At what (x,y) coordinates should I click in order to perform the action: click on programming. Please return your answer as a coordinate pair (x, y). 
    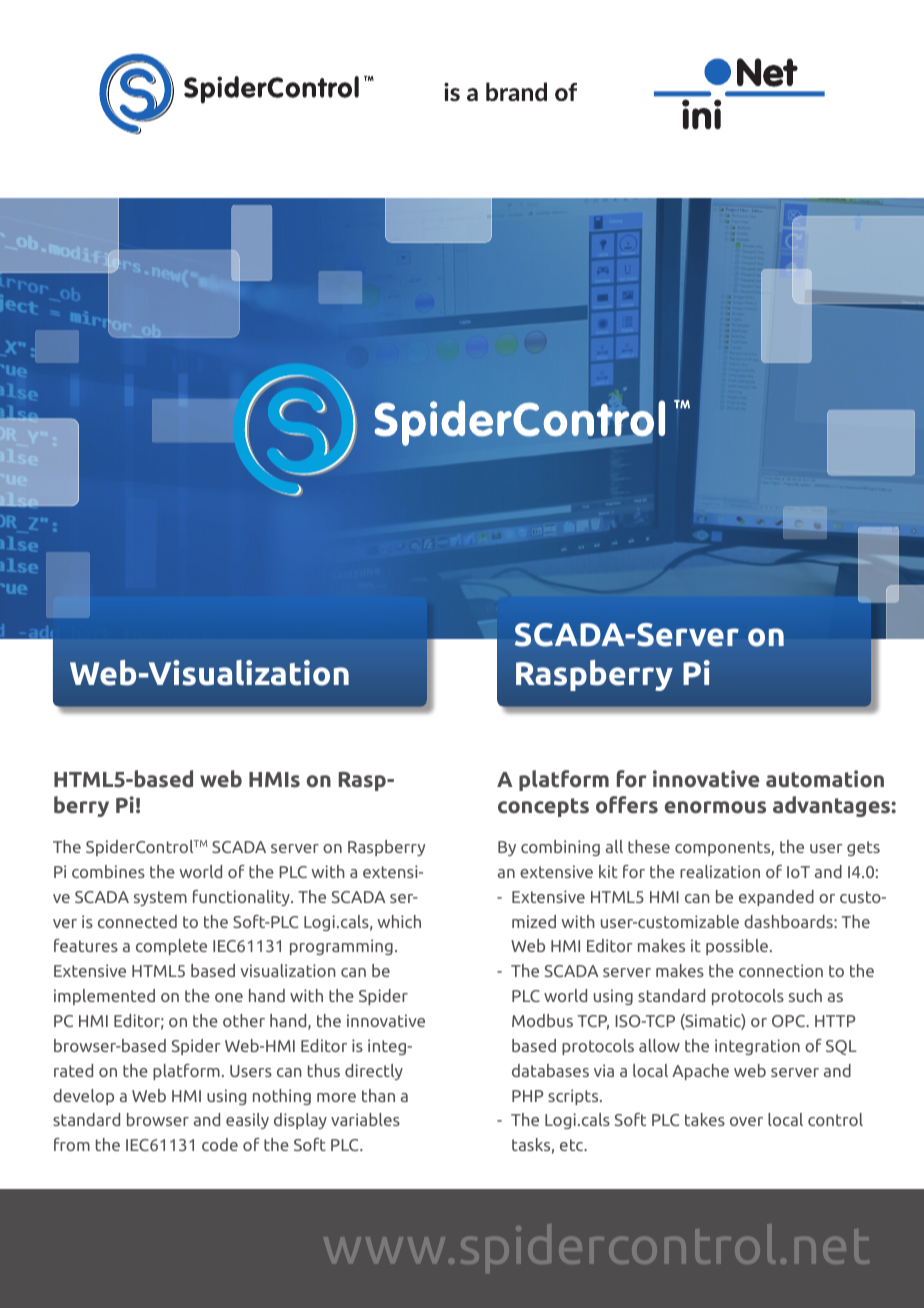
    Looking at the image, I should click on (341, 947).
